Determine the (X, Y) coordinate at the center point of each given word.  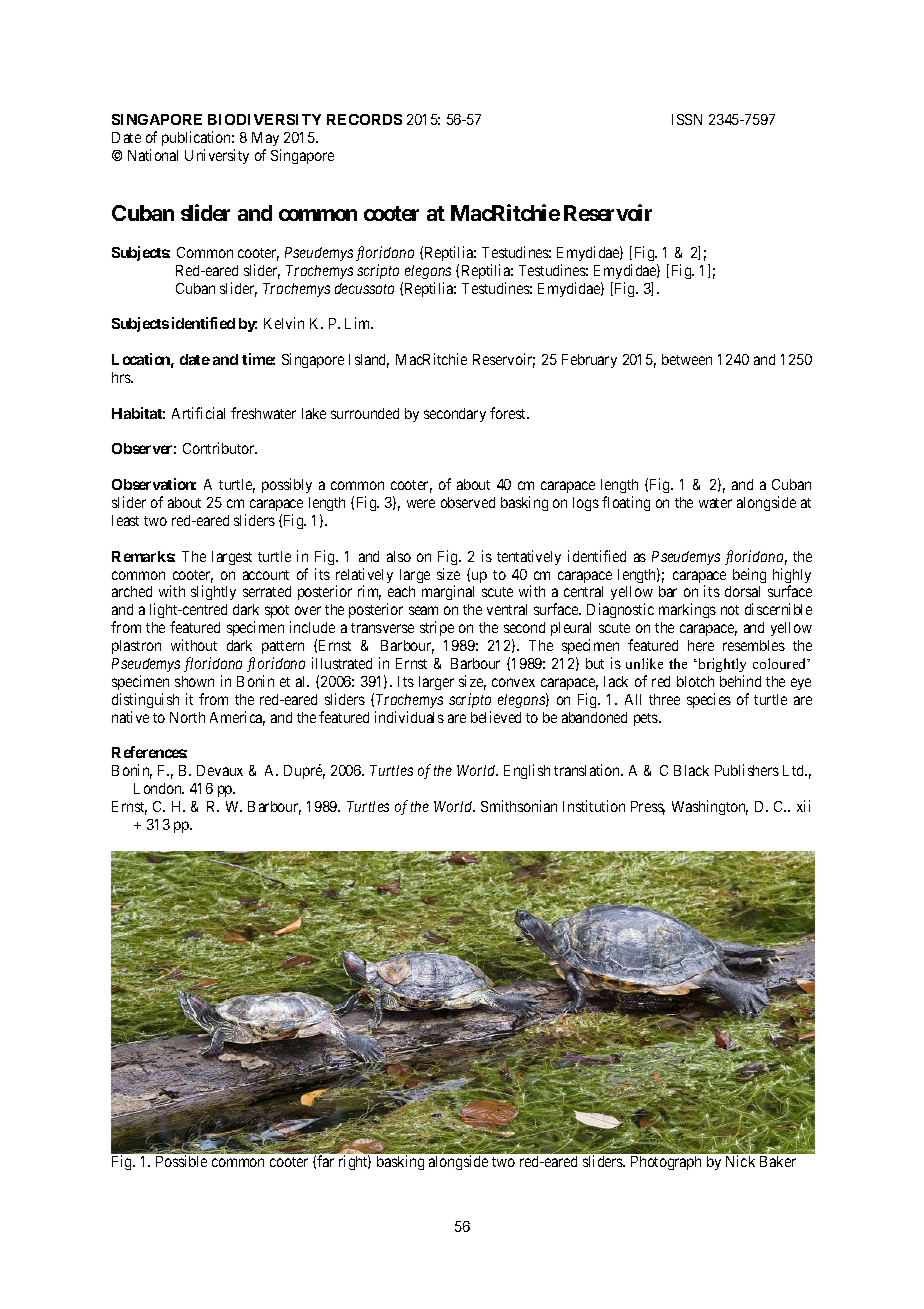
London (159, 788)
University (217, 156)
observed (468, 502)
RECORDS (364, 119)
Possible (181, 1161)
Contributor (220, 448)
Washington (710, 807)
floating (626, 503)
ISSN (687, 119)
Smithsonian (519, 806)
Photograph (666, 1163)
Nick (740, 1161)
